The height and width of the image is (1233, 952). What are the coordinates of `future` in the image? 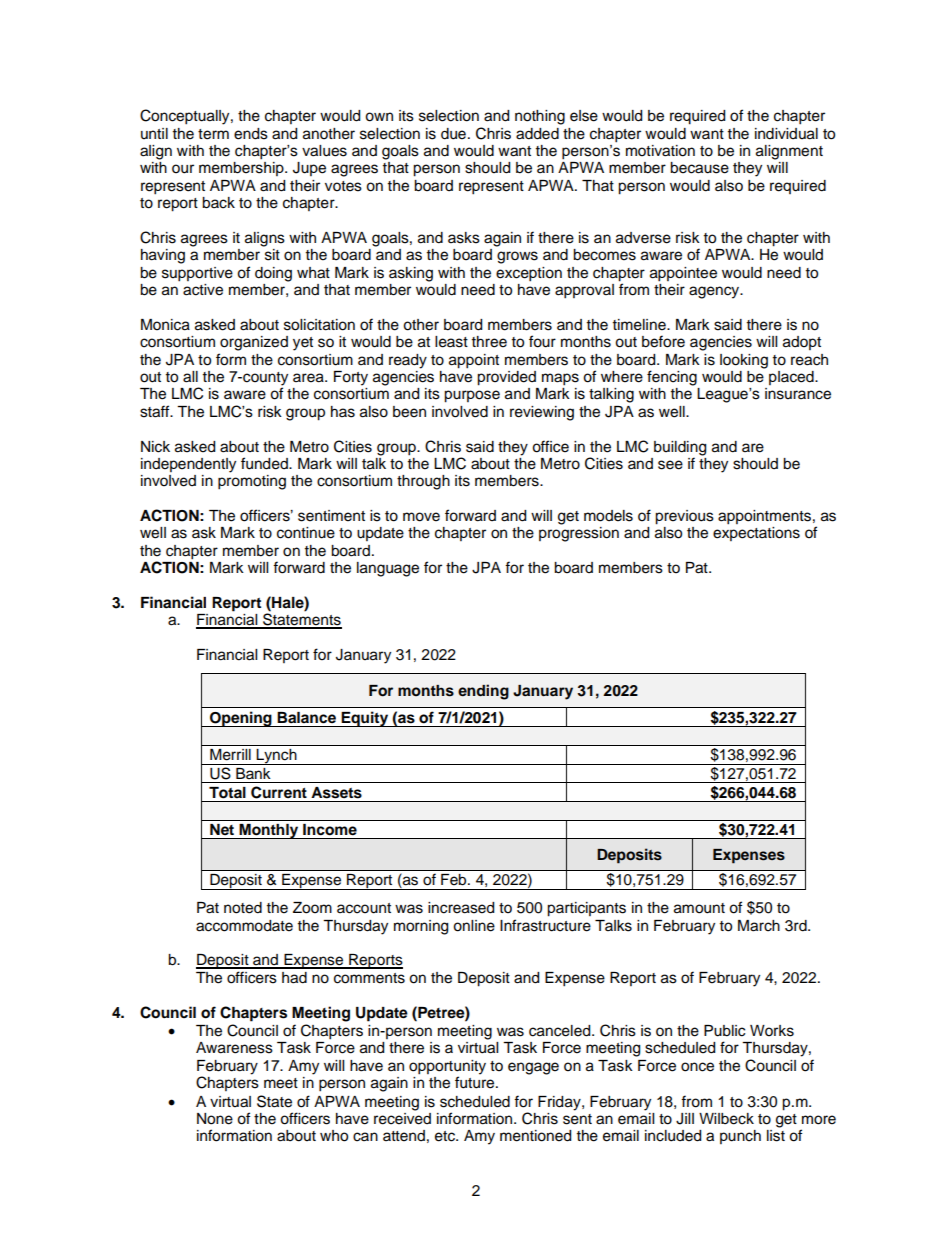 It's located at (476, 1081).
